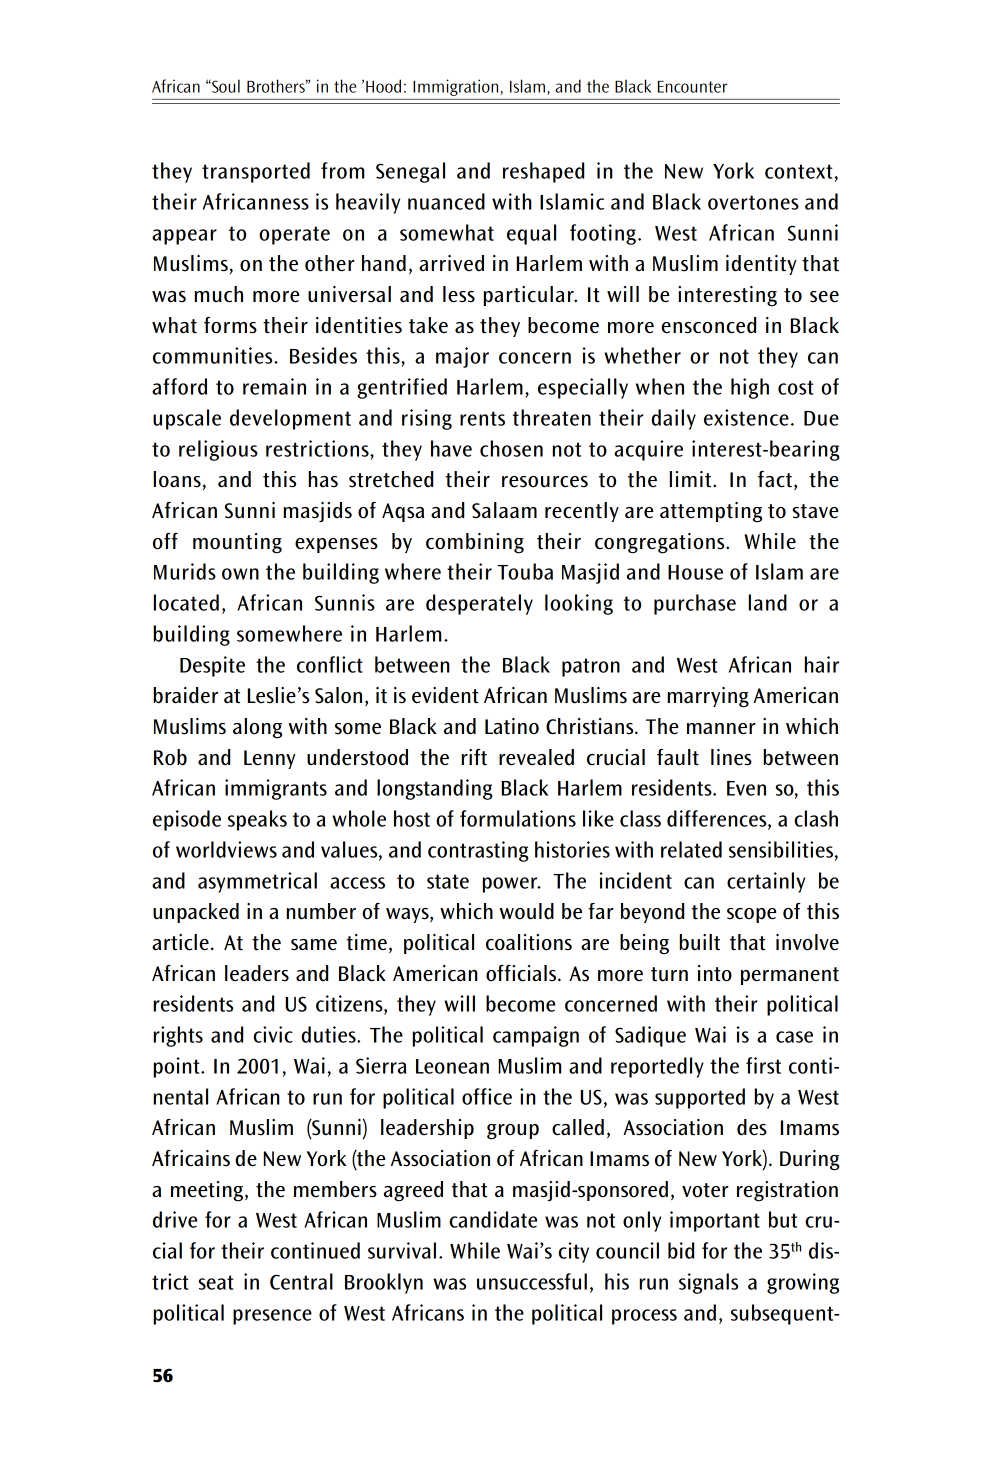 Image resolution: width=992 pixels, height=1468 pixels. I want to click on Immigration, so click(457, 87).
